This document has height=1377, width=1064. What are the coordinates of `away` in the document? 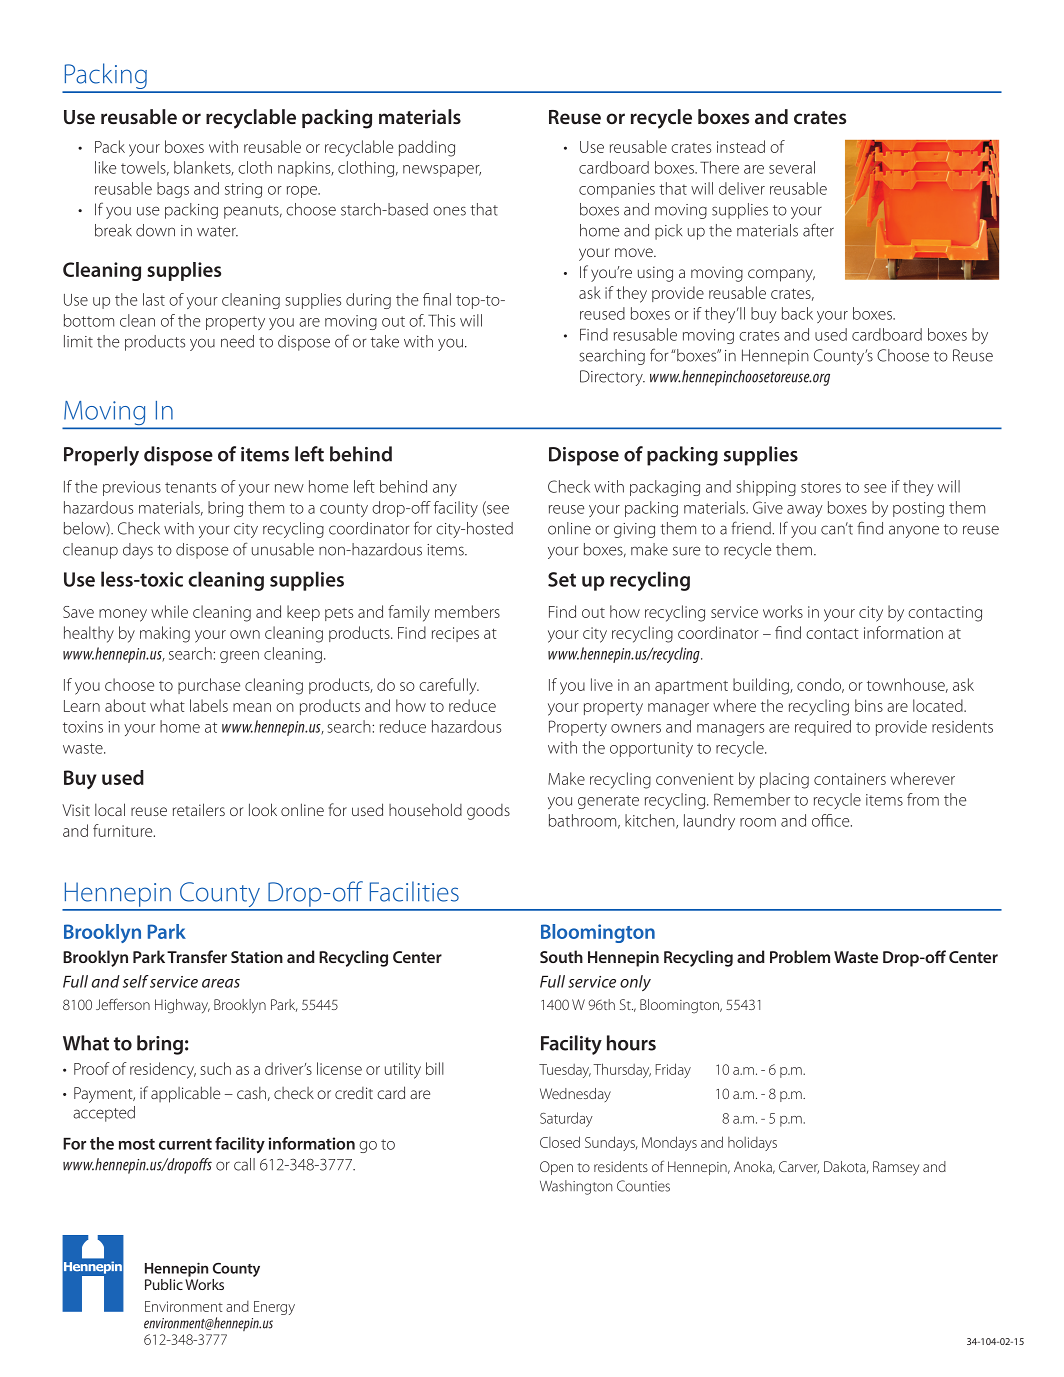 It's located at (805, 511).
